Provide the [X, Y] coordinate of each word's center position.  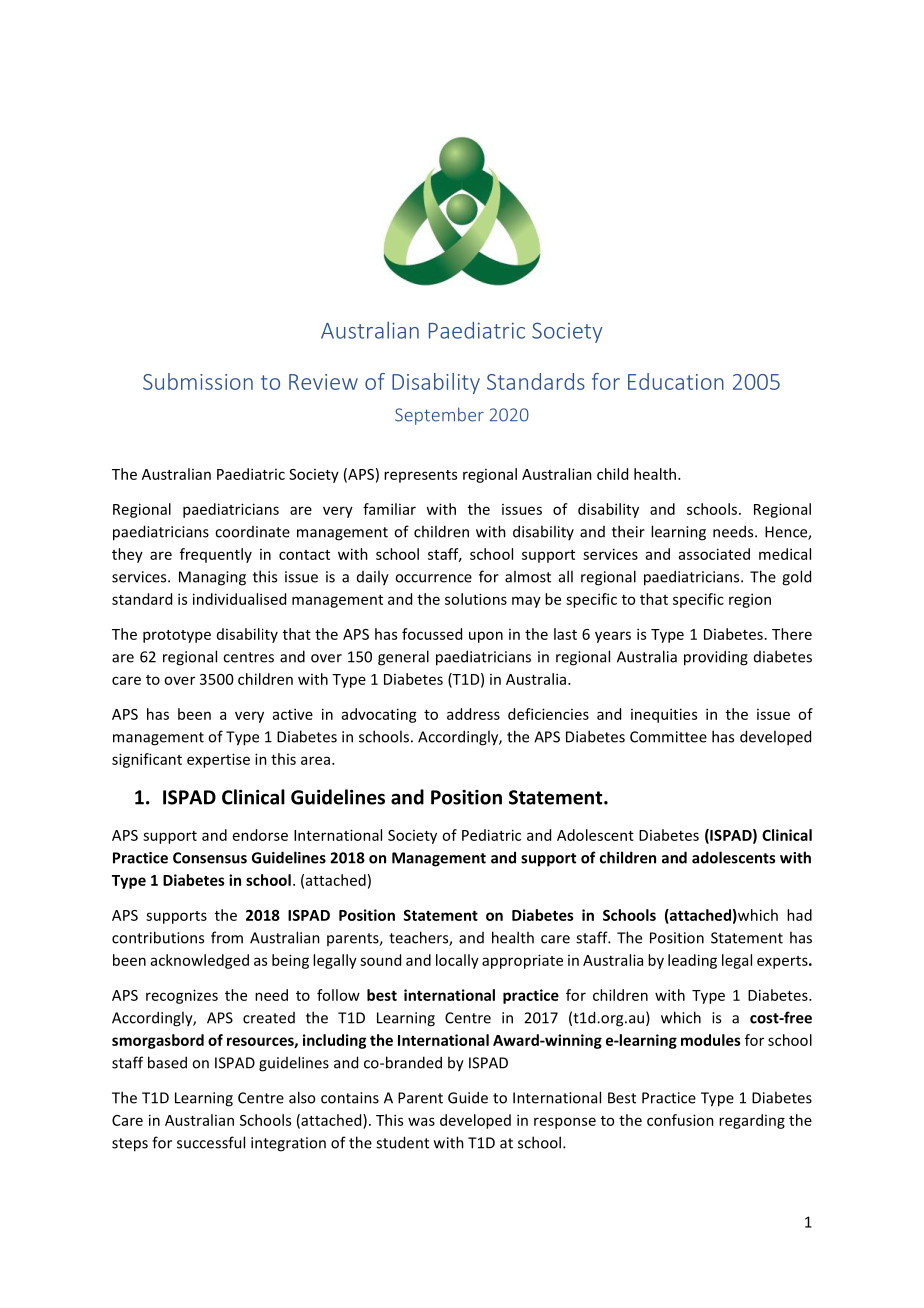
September [439, 416]
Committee [668, 737]
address [473, 714]
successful [211, 1142]
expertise [218, 760]
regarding [752, 1121]
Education [676, 381]
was [421, 1121]
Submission [198, 381]
